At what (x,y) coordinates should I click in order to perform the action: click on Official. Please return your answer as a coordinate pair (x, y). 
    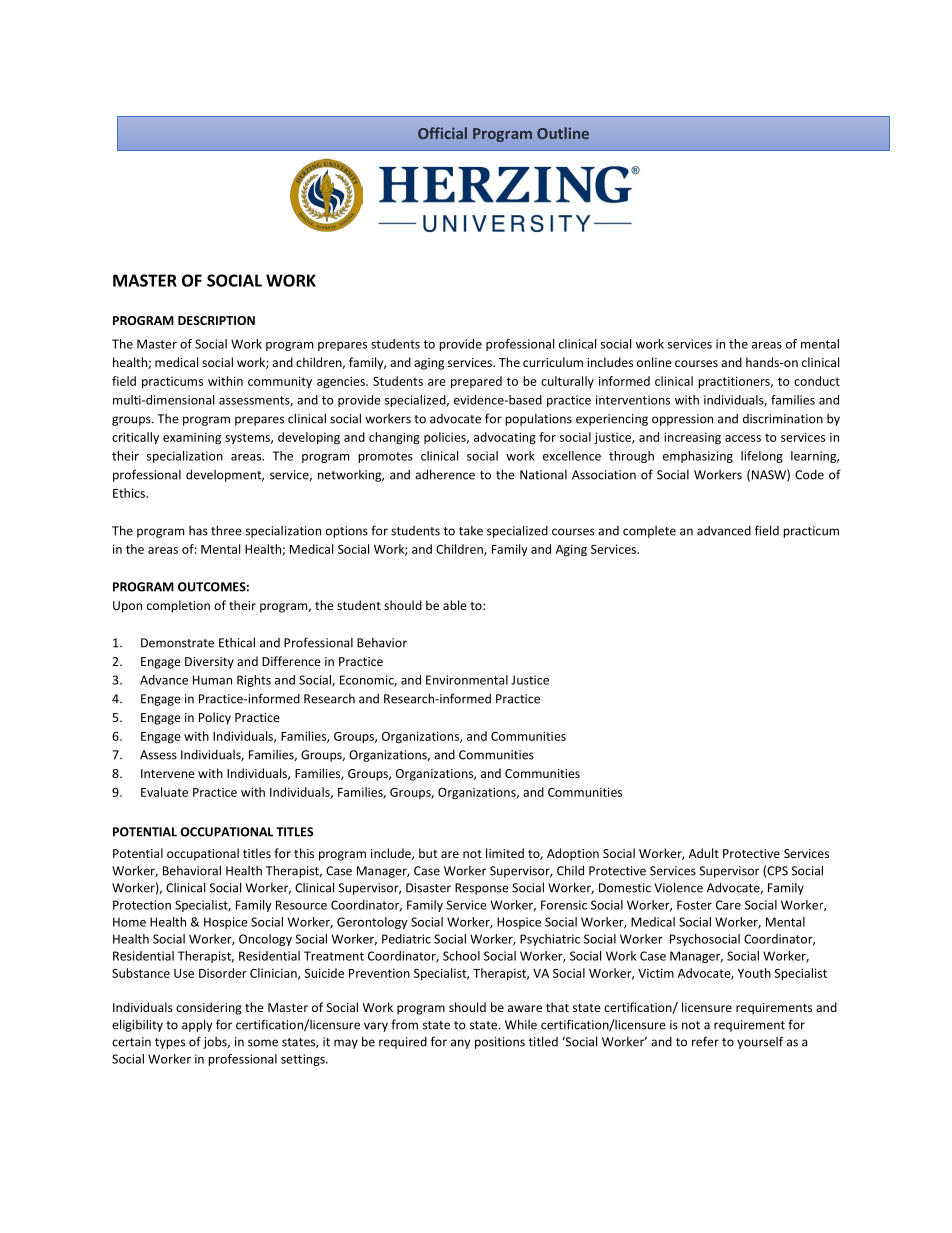
    Looking at the image, I should click on (442, 133).
